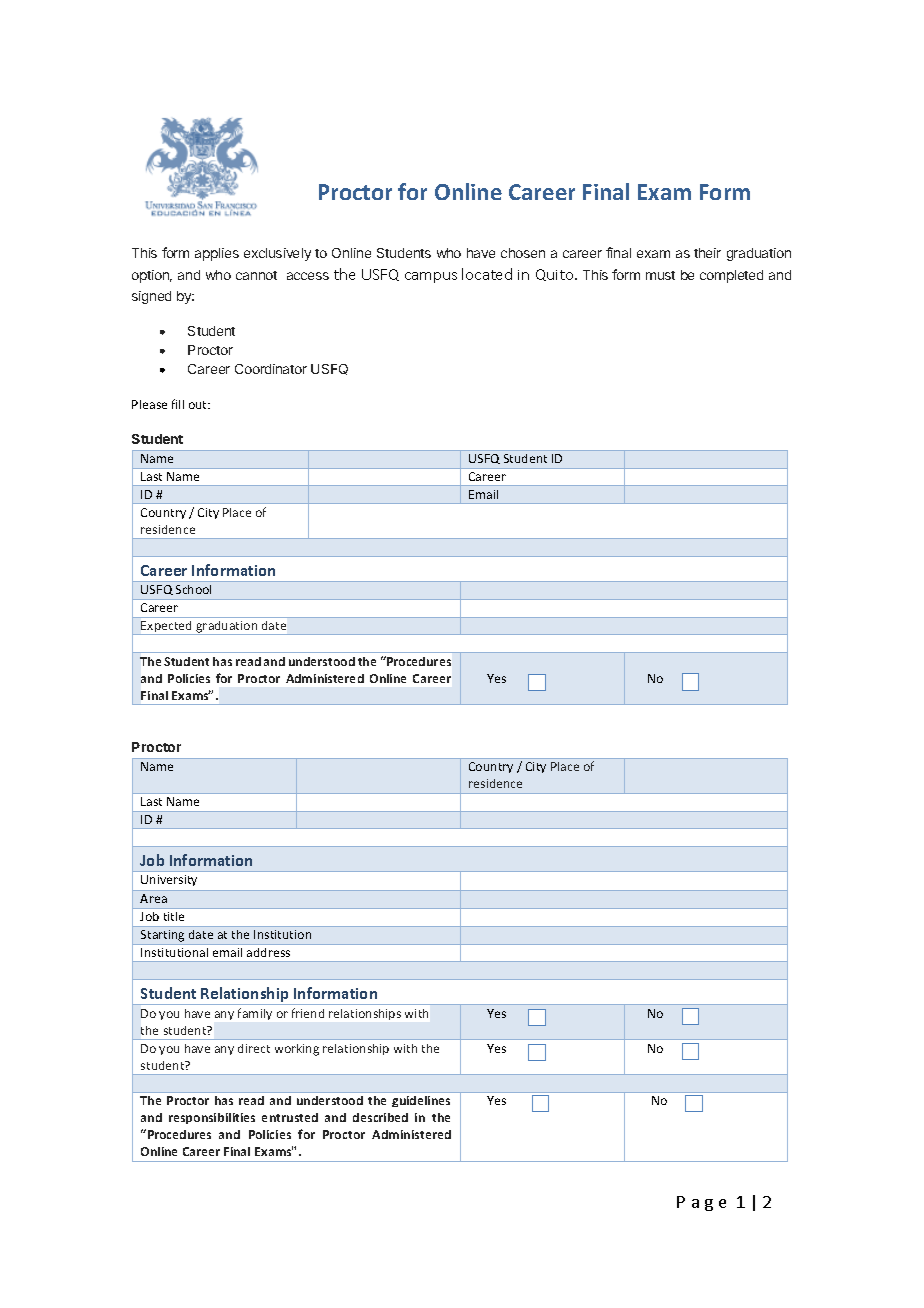 This screenshot has height=1308, width=924. I want to click on responsibilities, so click(212, 1118).
